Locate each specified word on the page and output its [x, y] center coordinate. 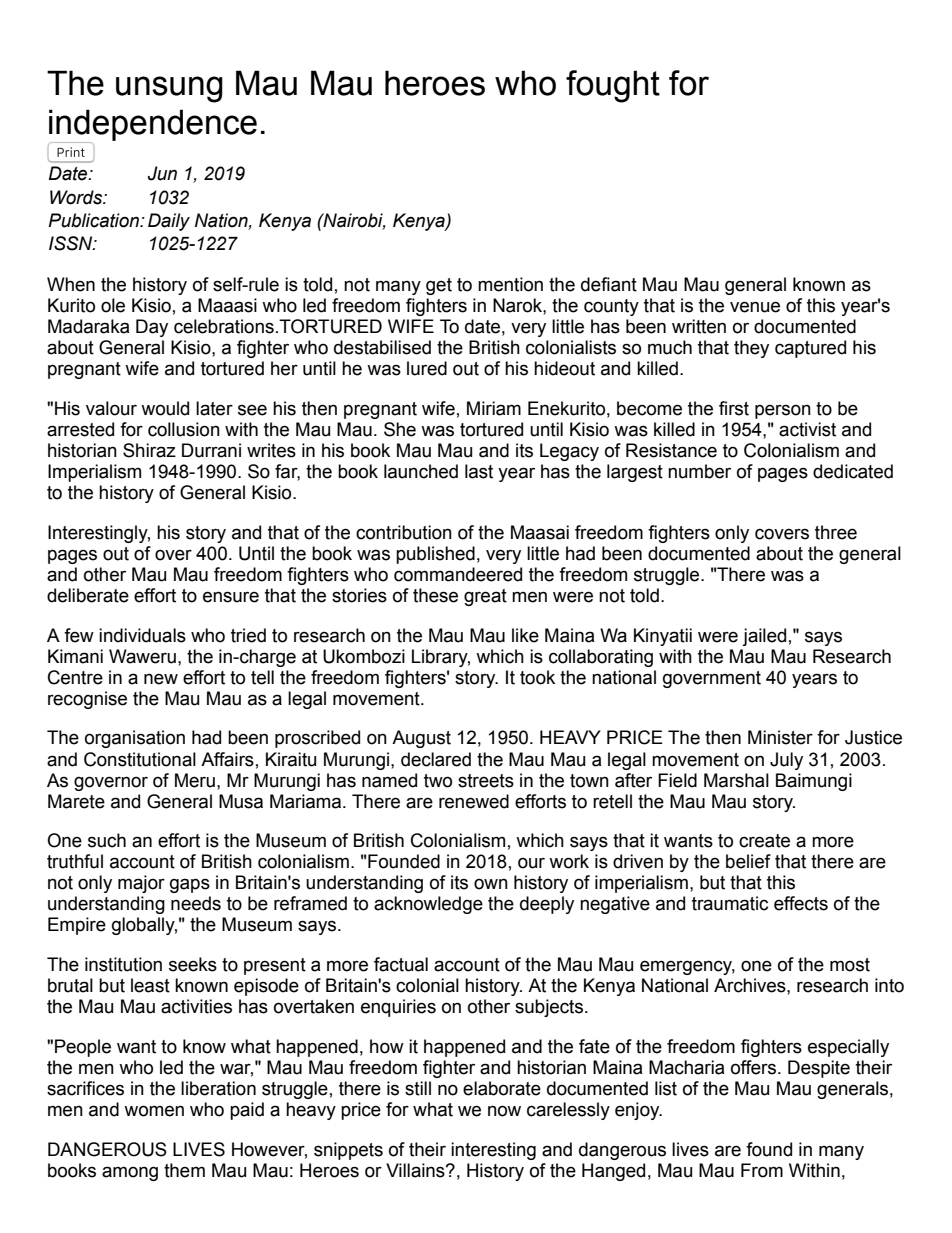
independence [153, 126]
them [184, 1170]
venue [755, 307]
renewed [474, 801]
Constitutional [140, 759]
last [479, 471]
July [786, 761]
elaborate [502, 1088]
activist [807, 429]
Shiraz [149, 450]
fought [613, 86]
